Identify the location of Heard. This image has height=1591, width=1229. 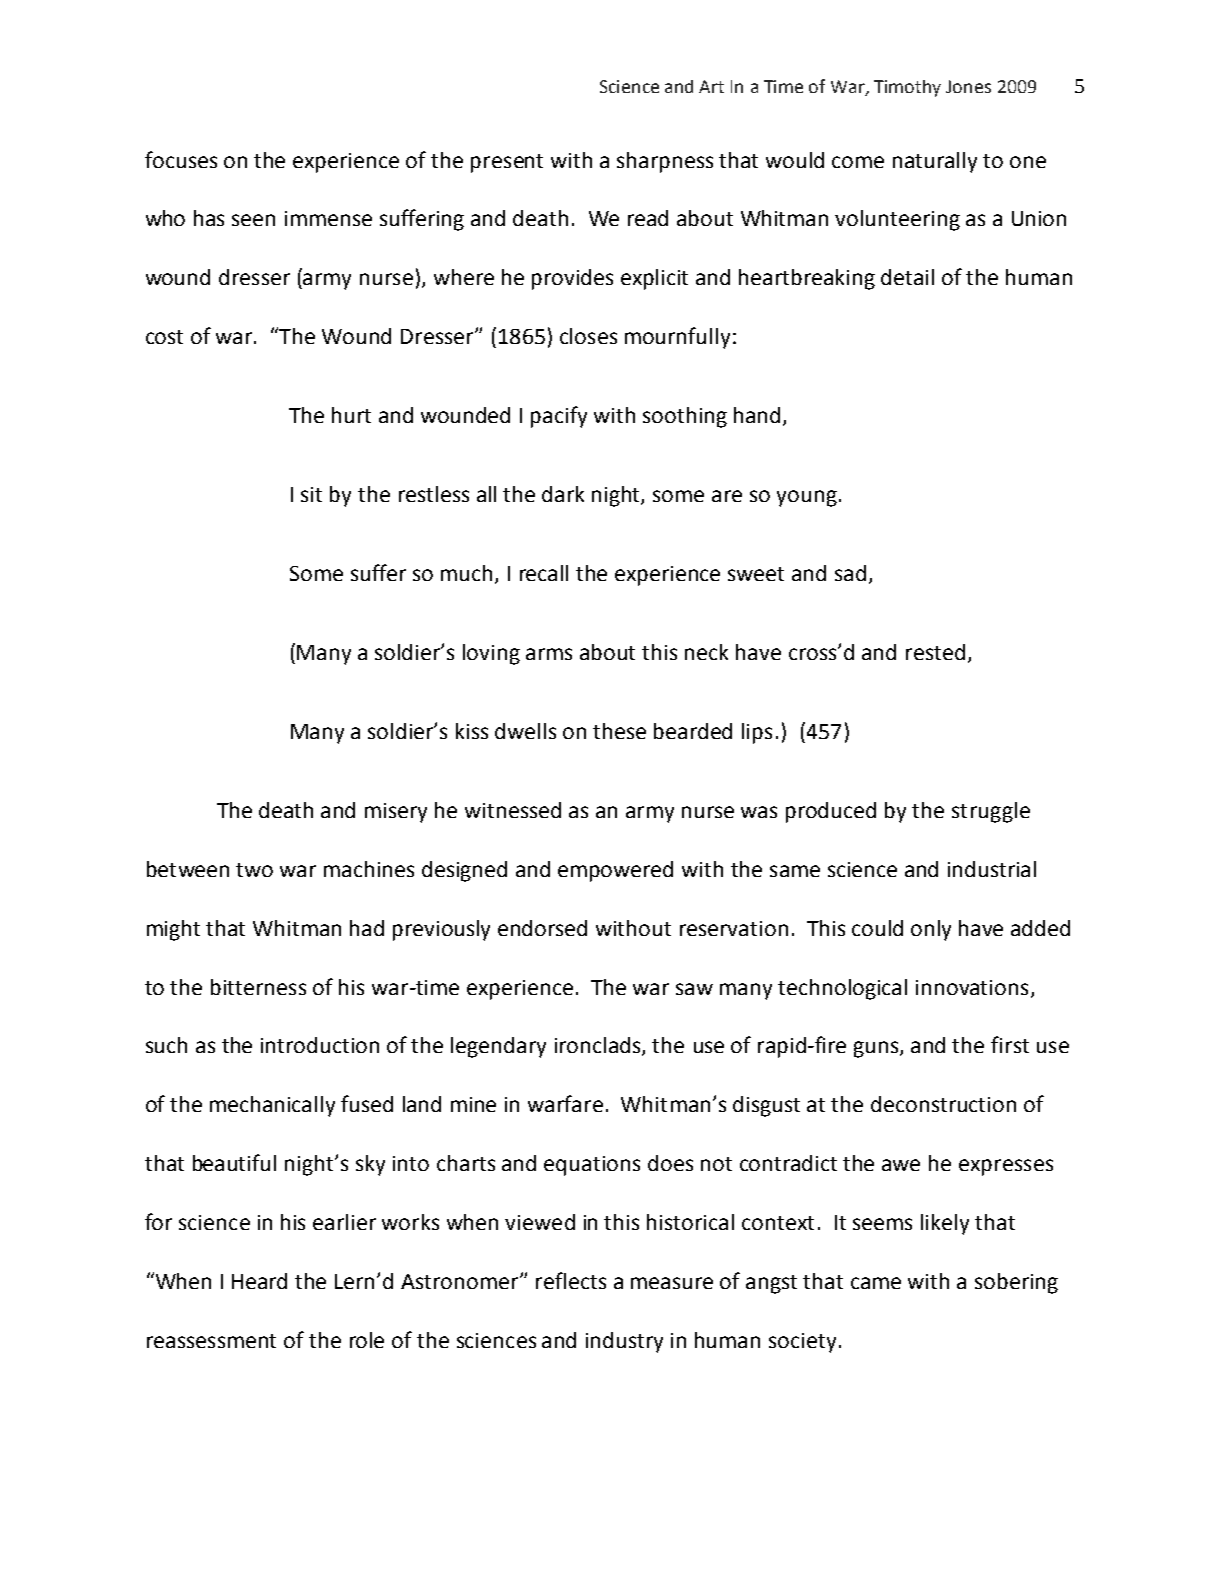
(259, 1281).
